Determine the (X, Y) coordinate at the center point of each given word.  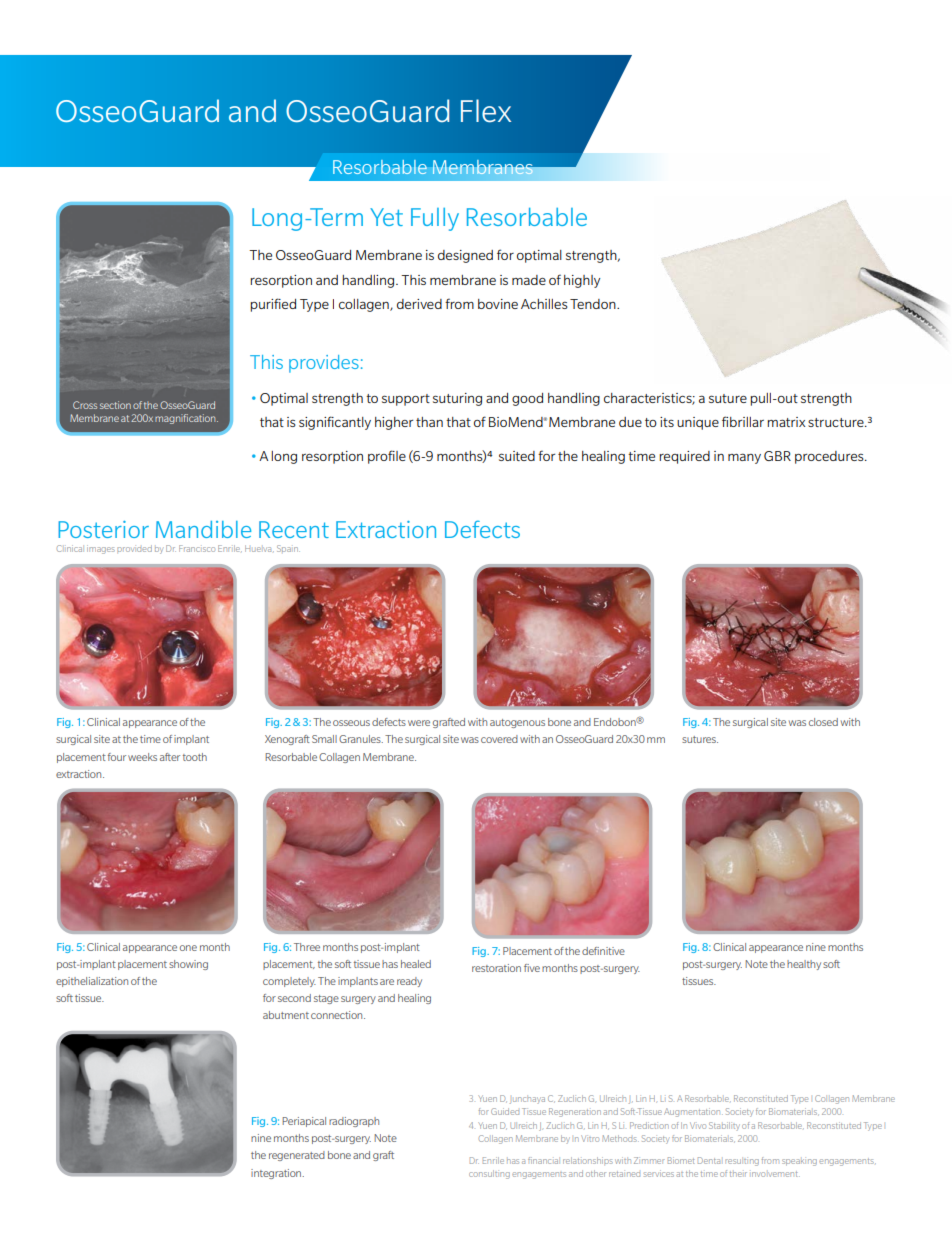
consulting (489, 1174)
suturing (457, 399)
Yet (386, 217)
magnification (186, 419)
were (419, 723)
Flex (486, 111)
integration (277, 1174)
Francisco (197, 548)
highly (582, 281)
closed (823, 722)
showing (188, 965)
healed (416, 964)
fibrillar (743, 421)
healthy (804, 965)
